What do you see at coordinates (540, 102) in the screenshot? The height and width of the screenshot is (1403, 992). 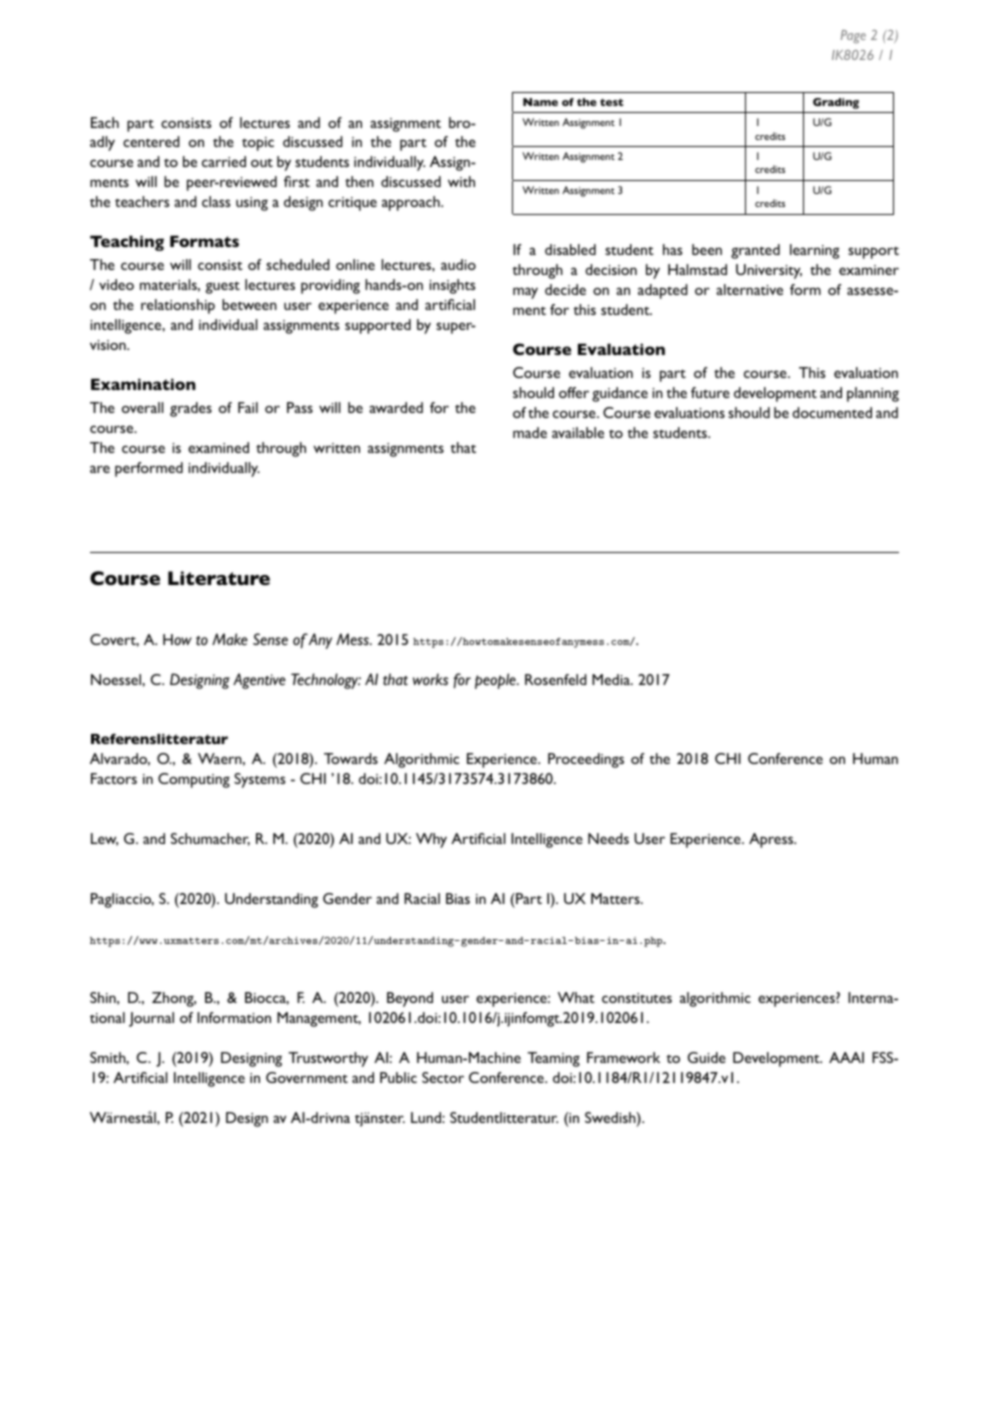 I see `Name` at bounding box center [540, 102].
